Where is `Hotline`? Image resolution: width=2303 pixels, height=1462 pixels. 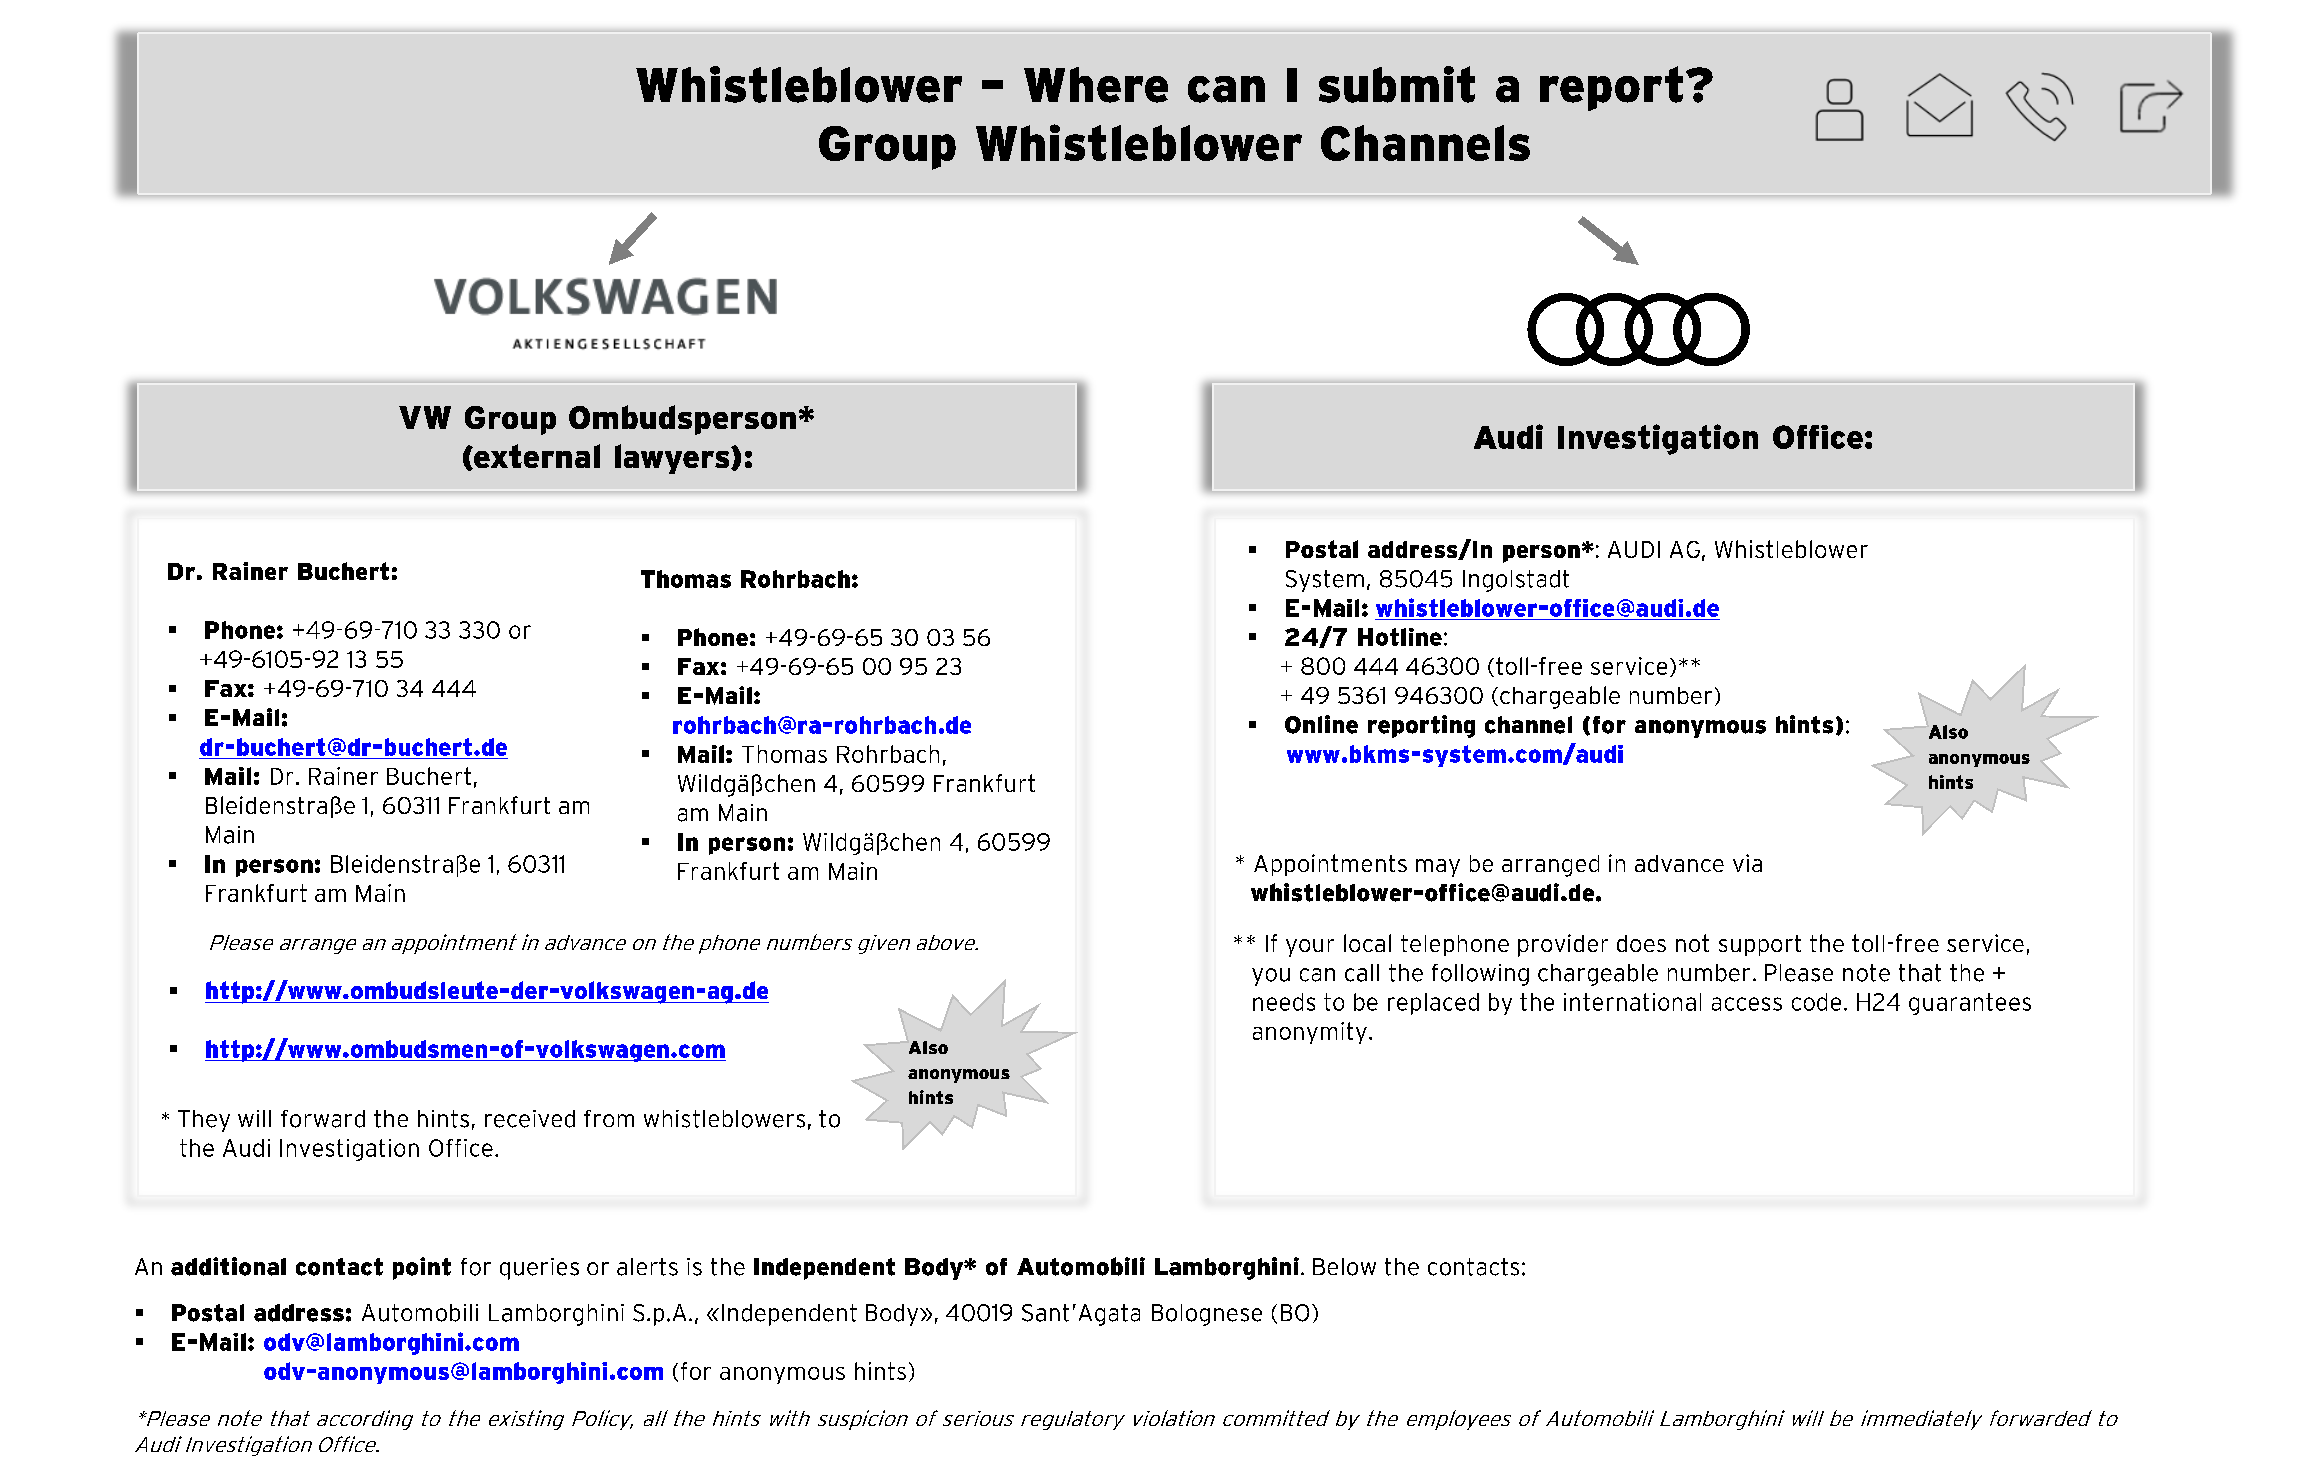
Hotline is located at coordinates (1400, 637).
